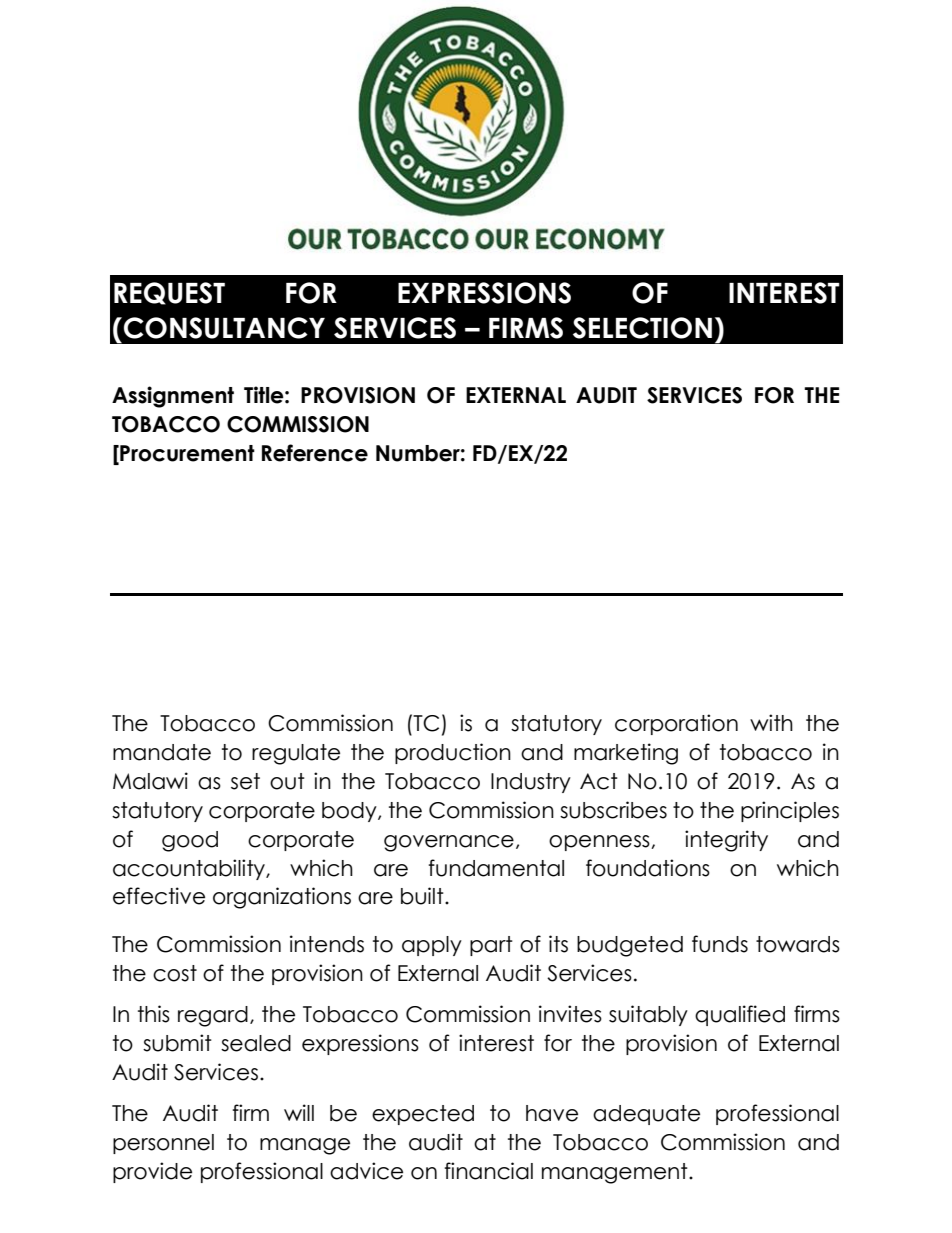  What do you see at coordinates (315, 453) in the image?
I see `Reference` at bounding box center [315, 453].
